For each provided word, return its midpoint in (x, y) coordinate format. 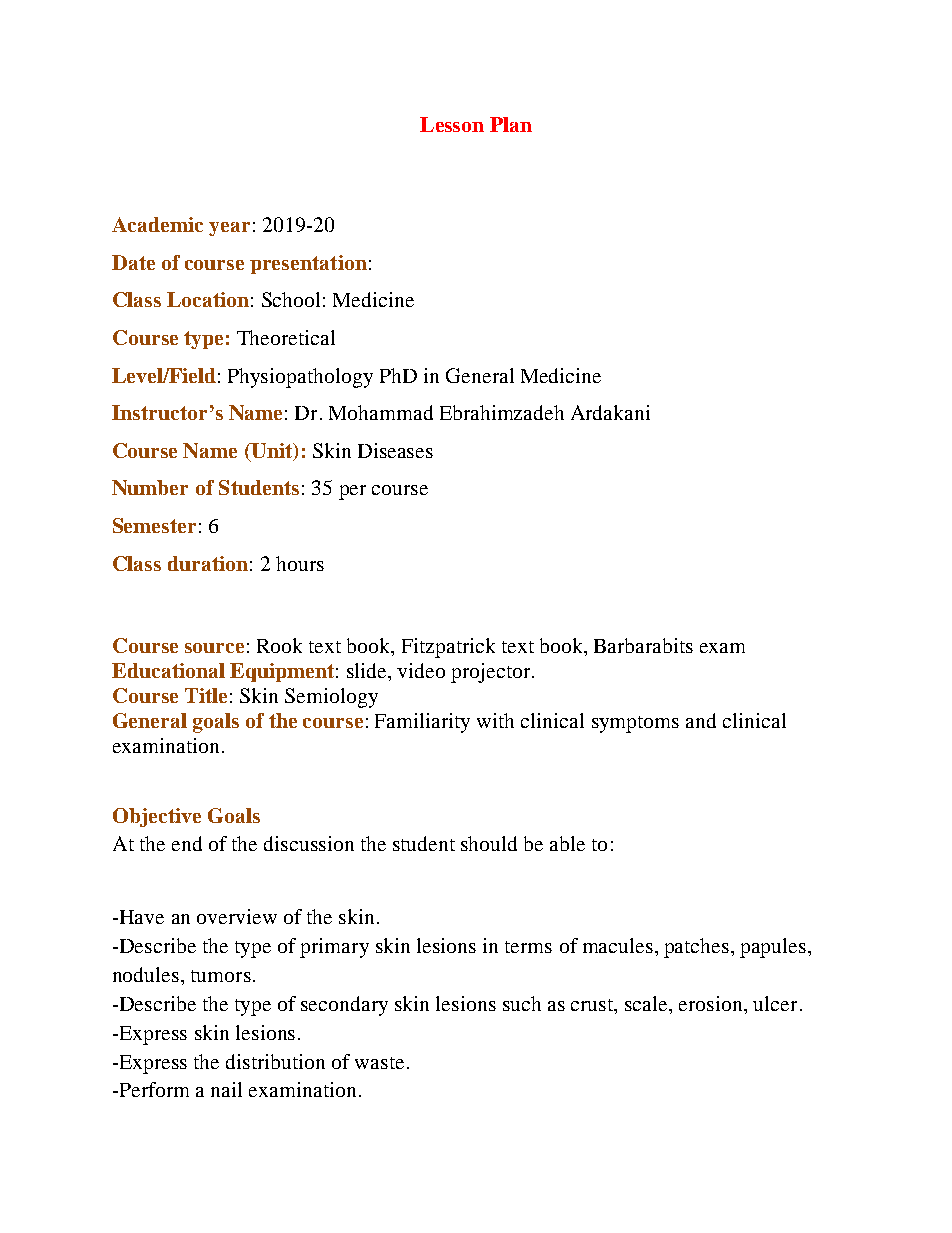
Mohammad (381, 412)
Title (206, 695)
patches (698, 948)
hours (300, 563)
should (489, 843)
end (187, 843)
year (229, 229)
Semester (154, 525)
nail (226, 1089)
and (701, 720)
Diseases (395, 450)
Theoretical (286, 337)
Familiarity (422, 723)
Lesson (452, 124)
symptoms (635, 724)
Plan (511, 124)
